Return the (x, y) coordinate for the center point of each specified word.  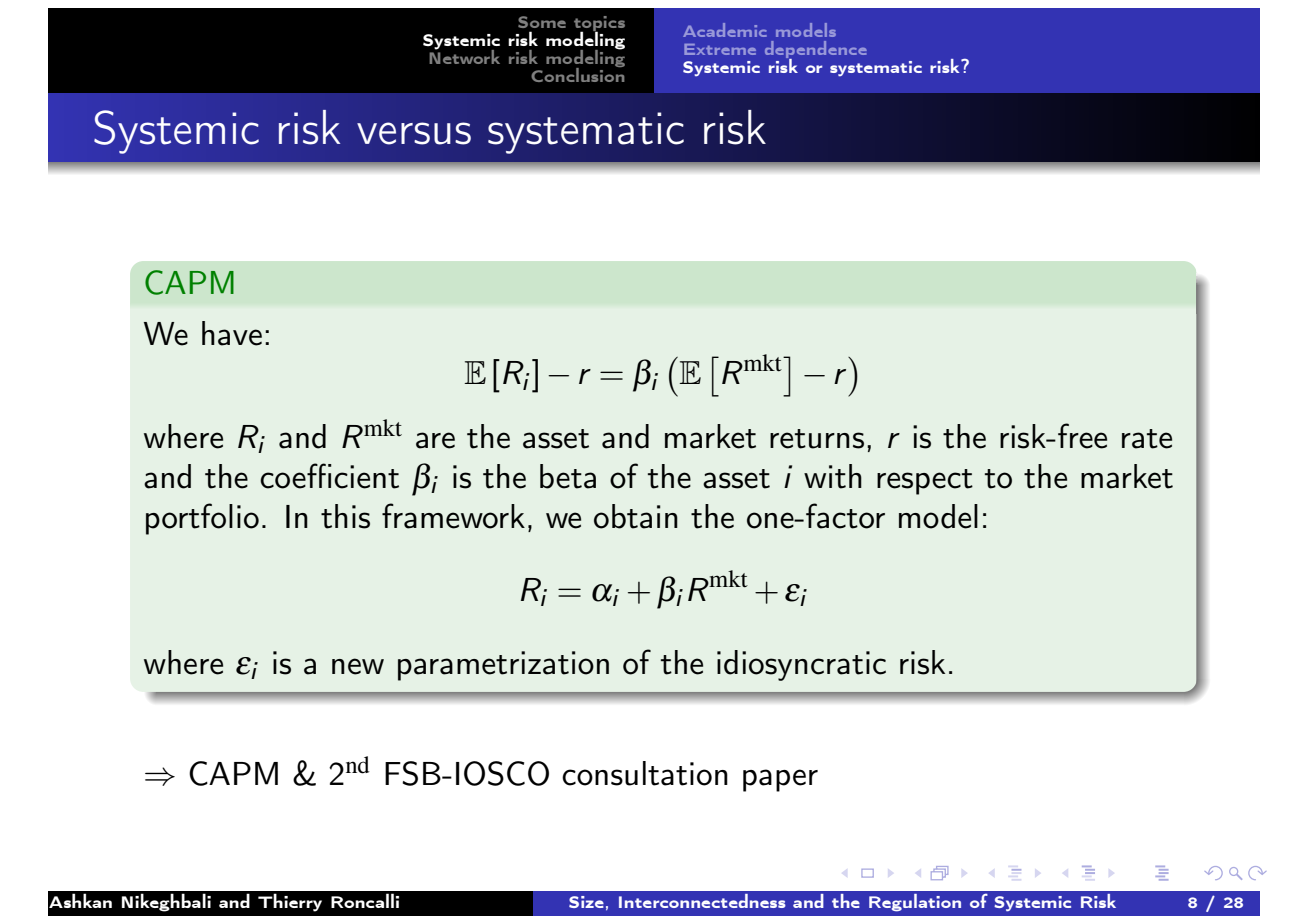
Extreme (720, 49)
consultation (645, 773)
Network (464, 55)
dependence (816, 51)
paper (780, 780)
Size (586, 902)
